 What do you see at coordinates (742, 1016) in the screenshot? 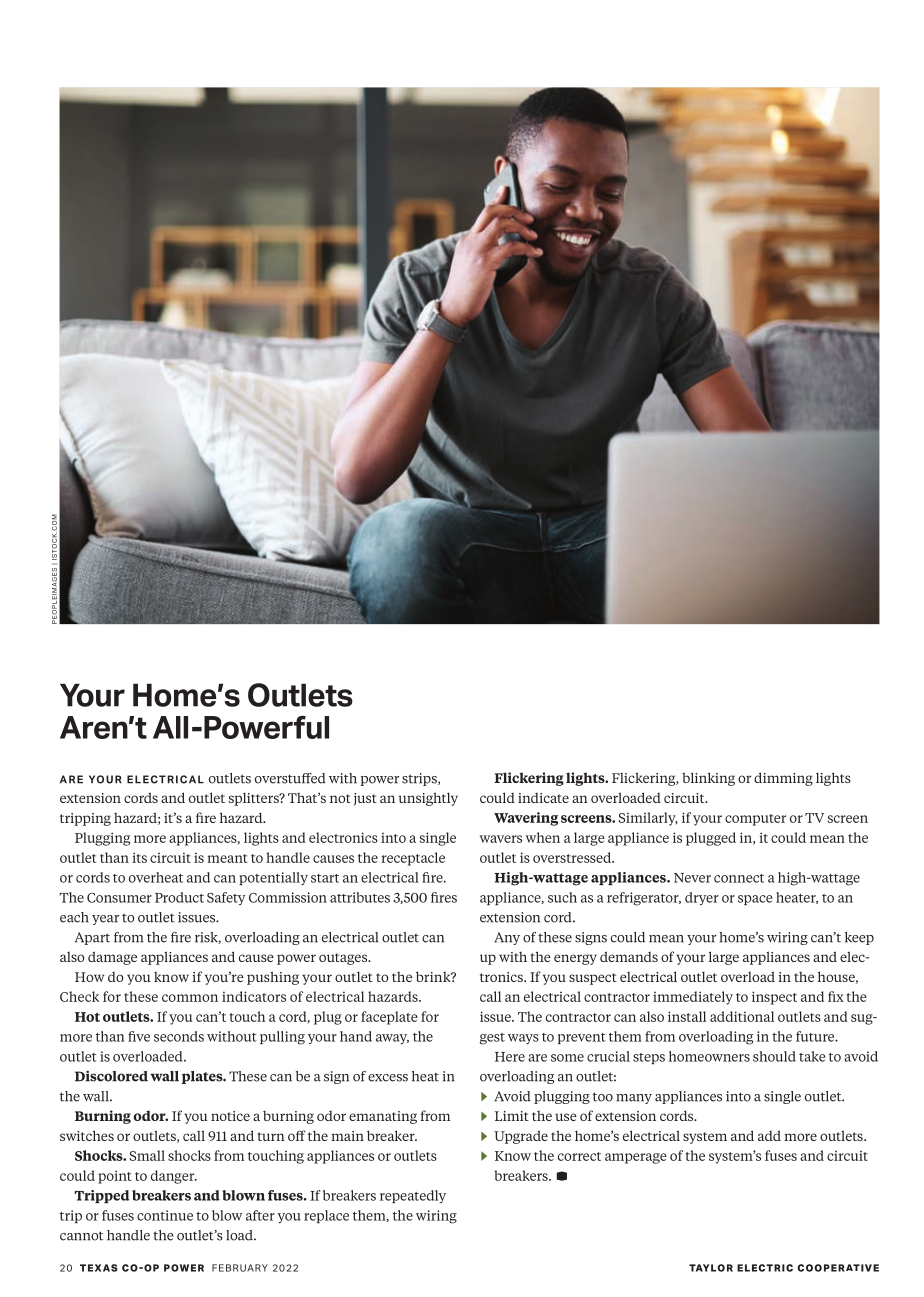
I see `additional` at bounding box center [742, 1016].
